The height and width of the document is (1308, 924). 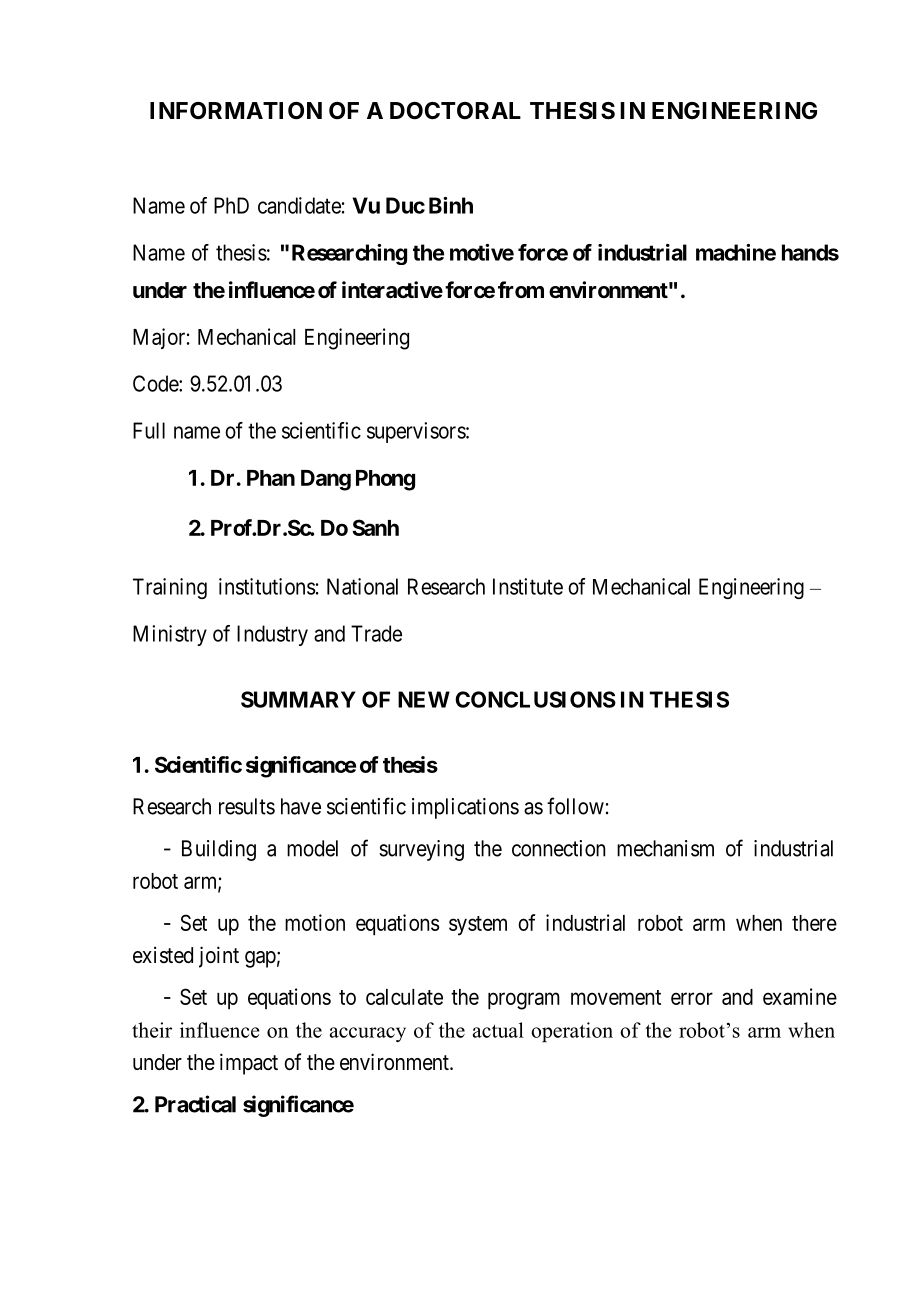 What do you see at coordinates (385, 480) in the document?
I see `Phong` at bounding box center [385, 480].
